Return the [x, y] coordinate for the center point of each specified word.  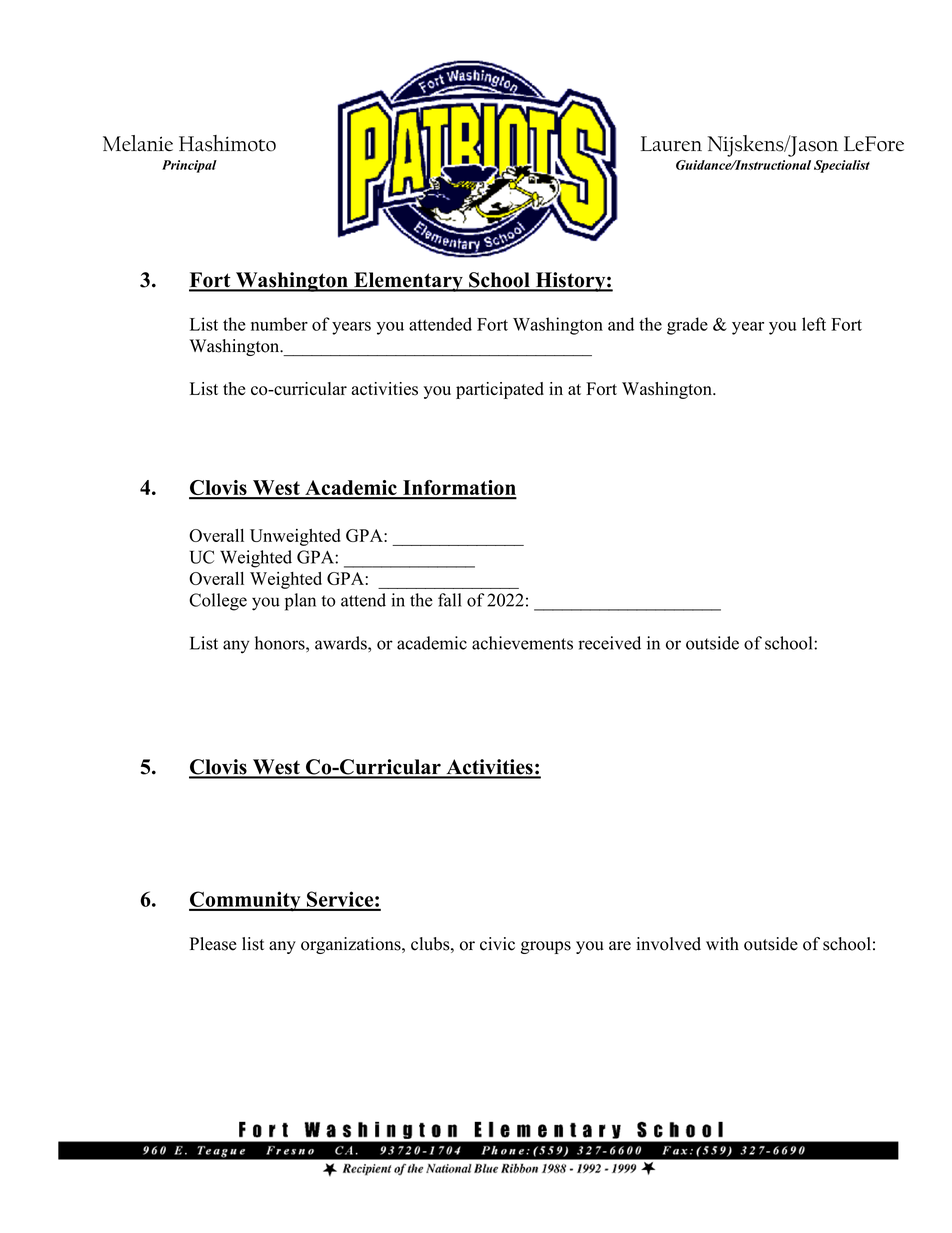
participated [500, 390]
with [722, 943]
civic [497, 944]
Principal [189, 166]
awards [342, 643]
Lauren [671, 144]
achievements [522, 643]
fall [450, 600]
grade [687, 326]
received [610, 643]
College [218, 602]
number [279, 324]
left [814, 324]
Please [213, 944]
